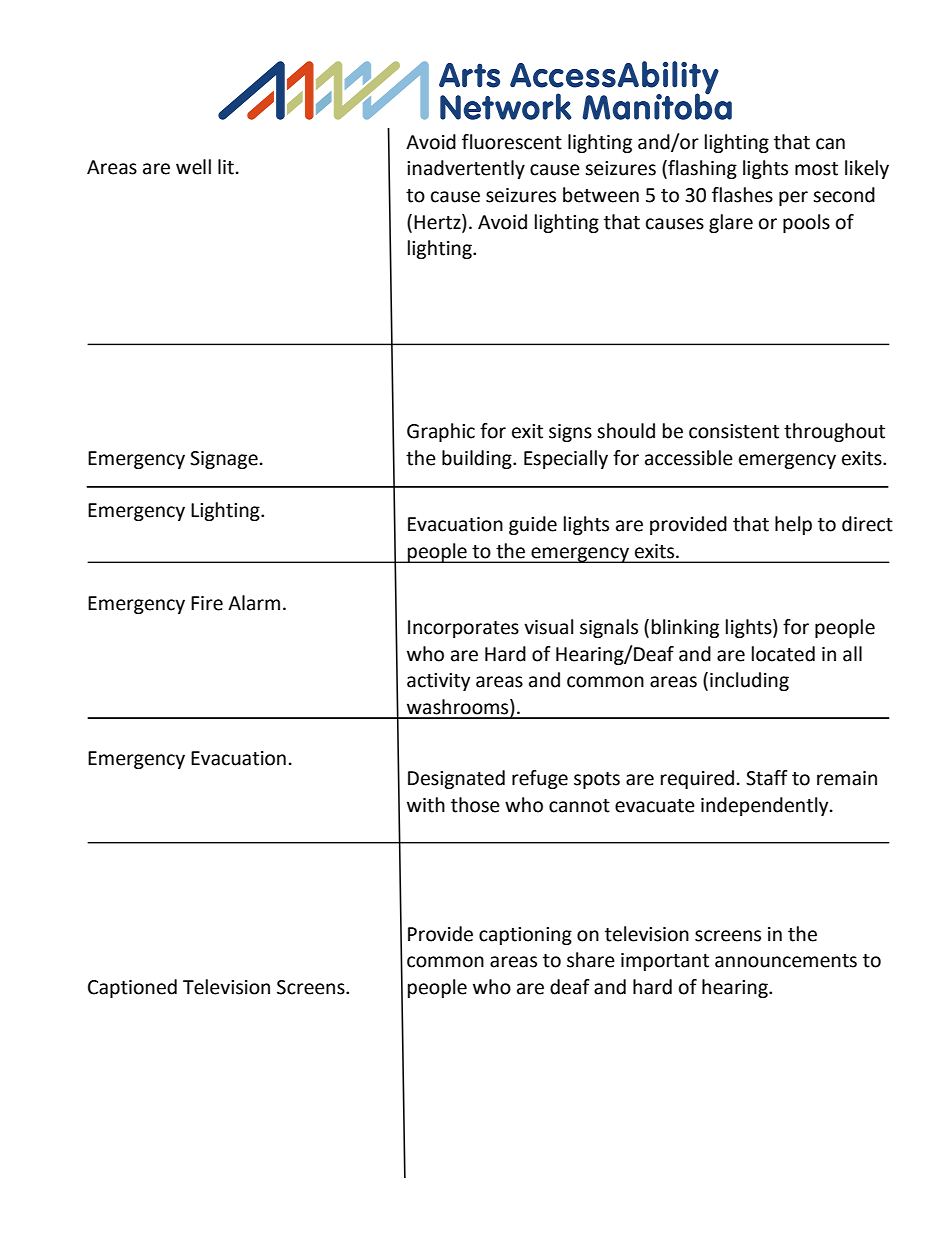 This page has height=1233, width=952. What do you see at coordinates (478, 459) in the page?
I see `building` at bounding box center [478, 459].
